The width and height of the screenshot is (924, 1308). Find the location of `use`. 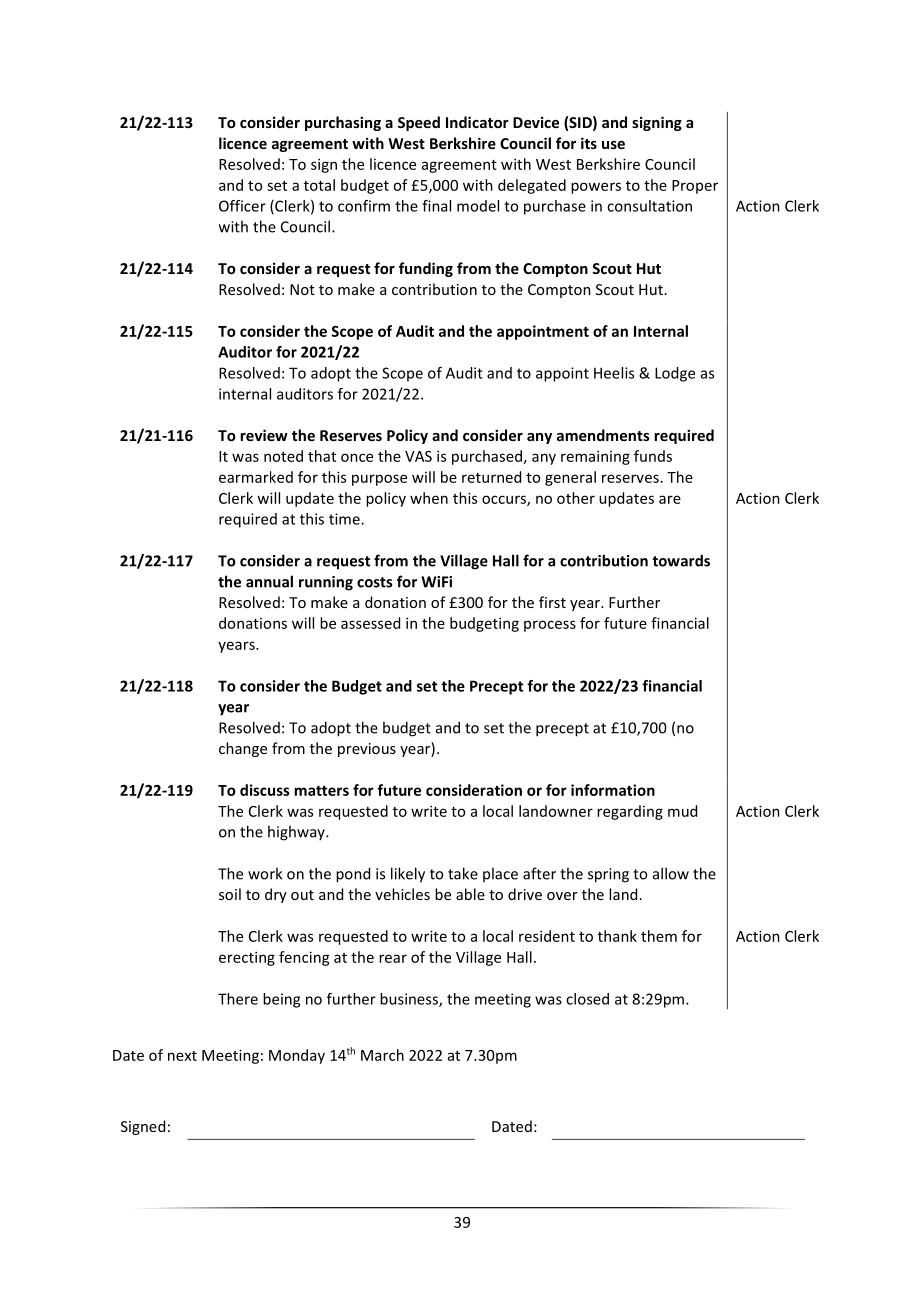

use is located at coordinates (613, 145).
